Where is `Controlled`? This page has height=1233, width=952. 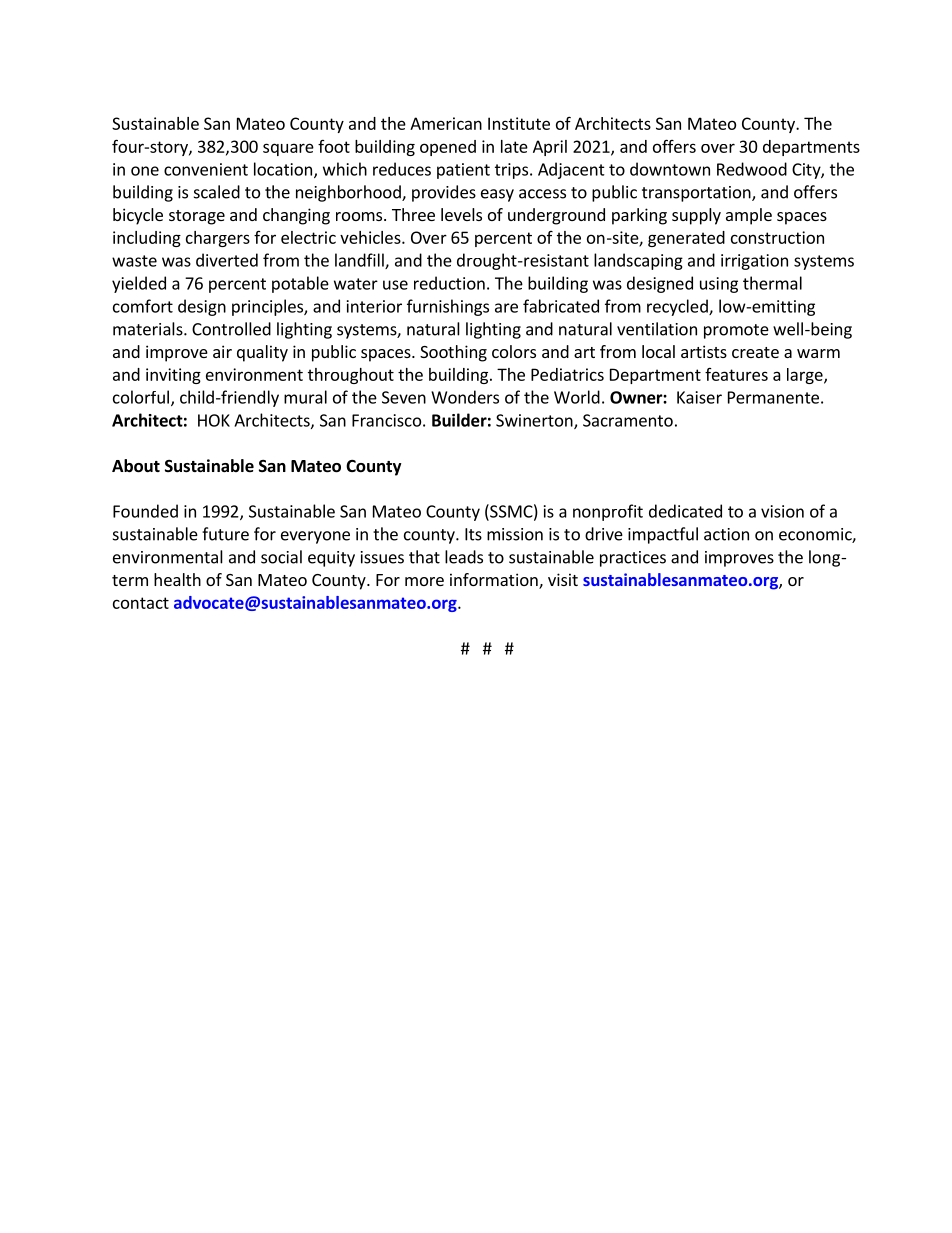
Controlled is located at coordinates (231, 329).
